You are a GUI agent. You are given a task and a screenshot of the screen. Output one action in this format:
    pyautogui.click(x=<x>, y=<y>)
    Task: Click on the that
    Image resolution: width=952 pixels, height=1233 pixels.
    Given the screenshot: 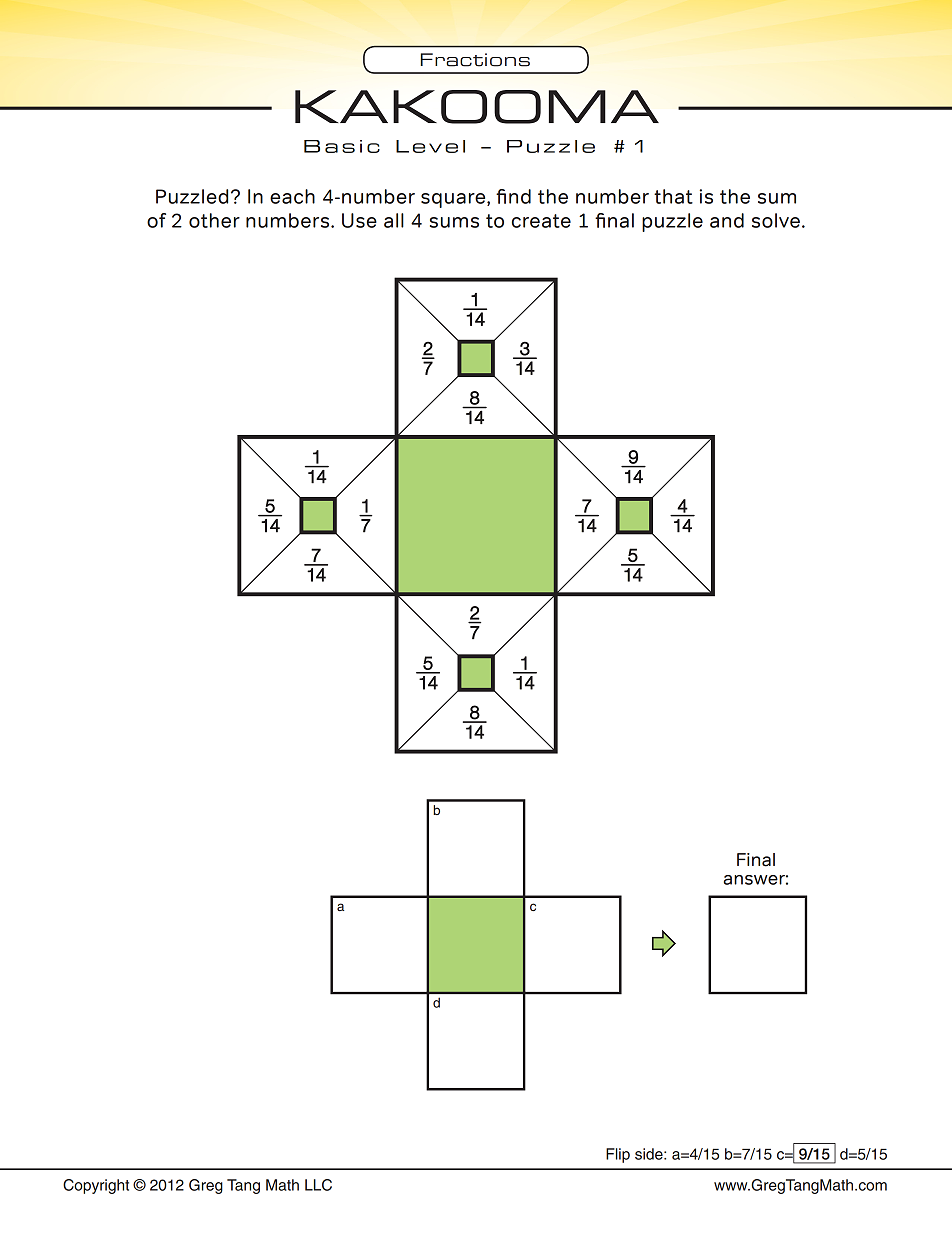 What is the action you would take?
    pyautogui.click(x=673, y=196)
